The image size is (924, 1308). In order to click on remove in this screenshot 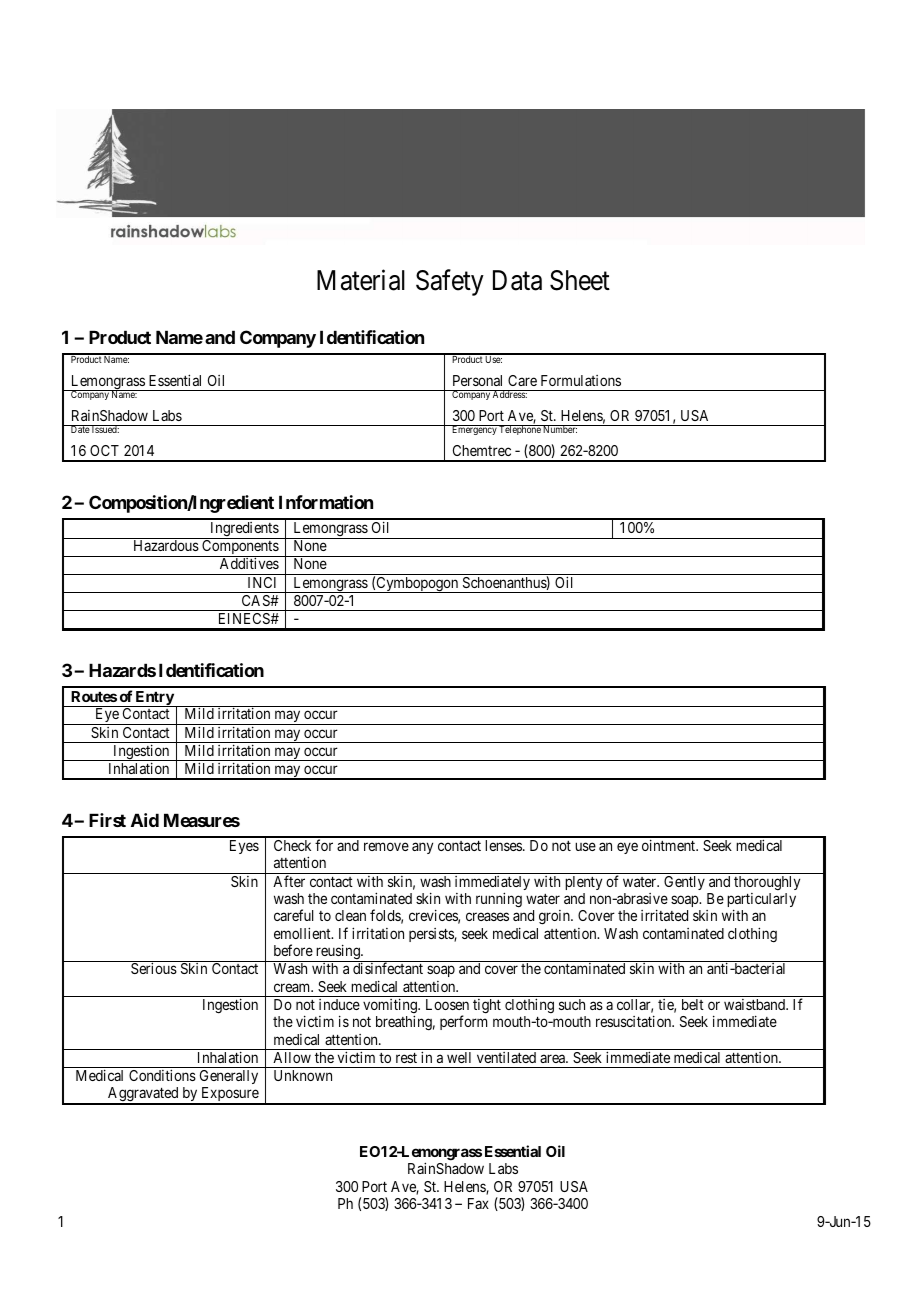, I will do `click(386, 846)`.
